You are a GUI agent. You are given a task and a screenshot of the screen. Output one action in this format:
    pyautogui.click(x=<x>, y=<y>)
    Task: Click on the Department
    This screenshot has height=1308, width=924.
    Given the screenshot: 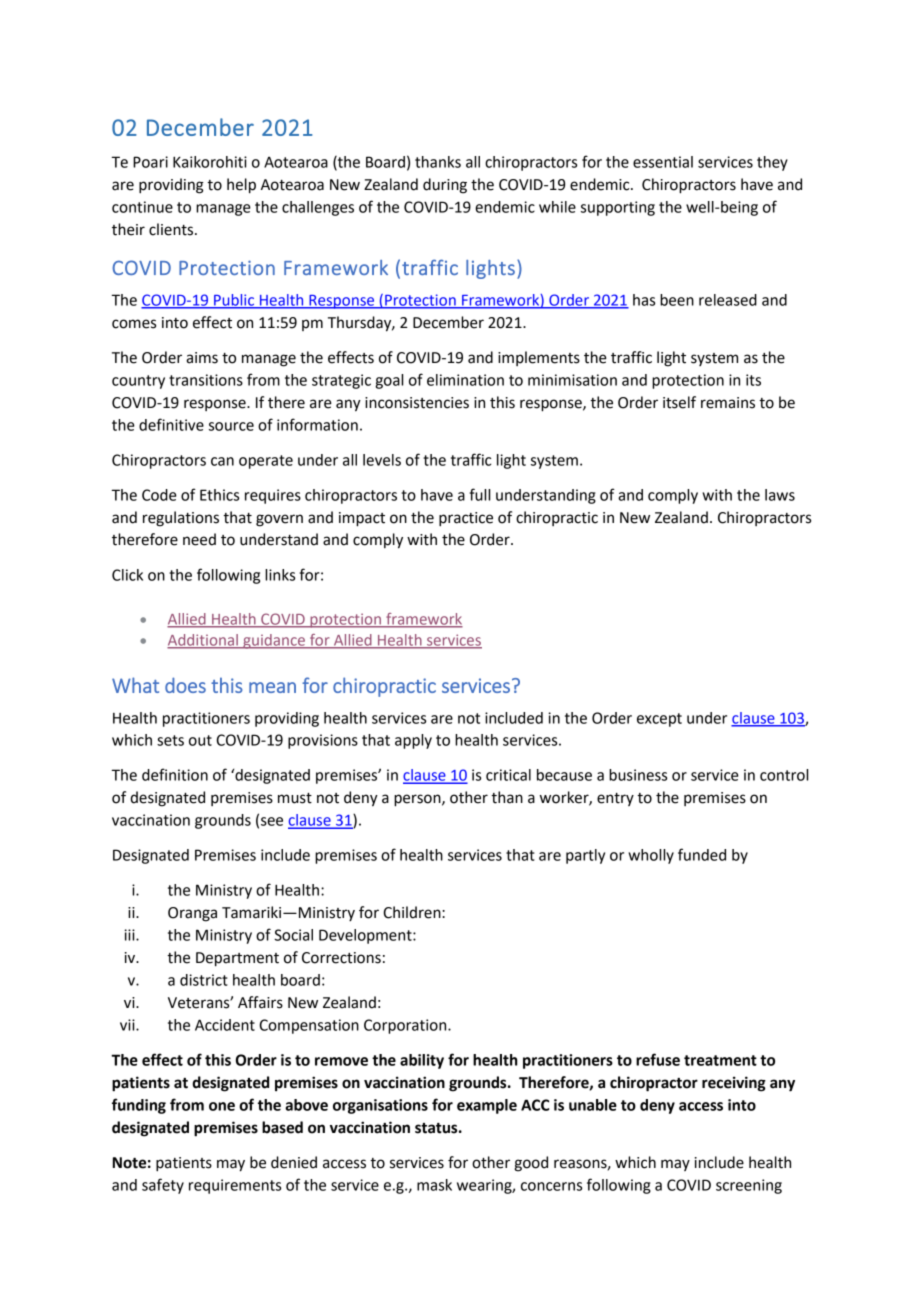 What is the action you would take?
    pyautogui.click(x=237, y=959)
